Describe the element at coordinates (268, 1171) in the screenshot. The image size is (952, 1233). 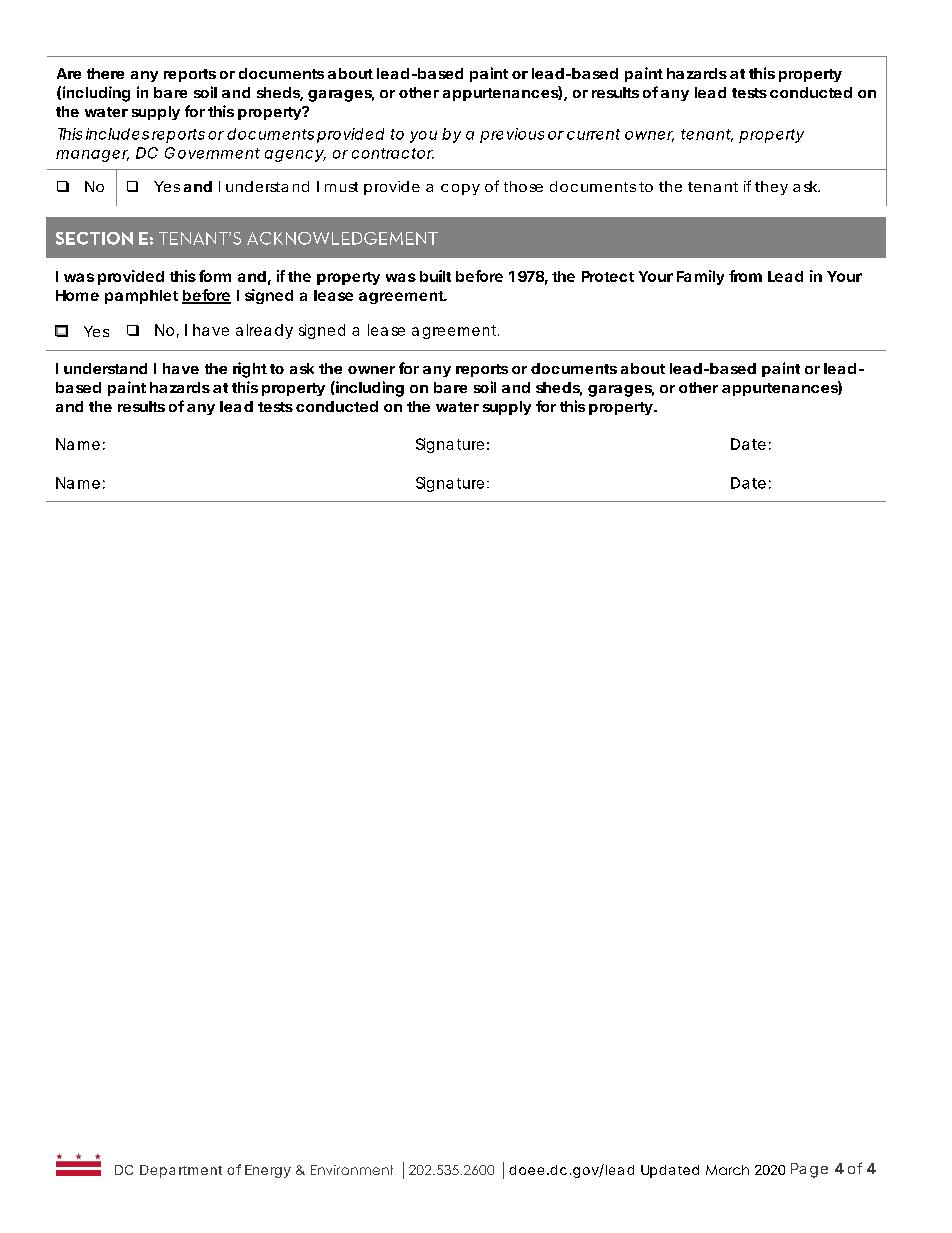
I see `Energy` at that location.
